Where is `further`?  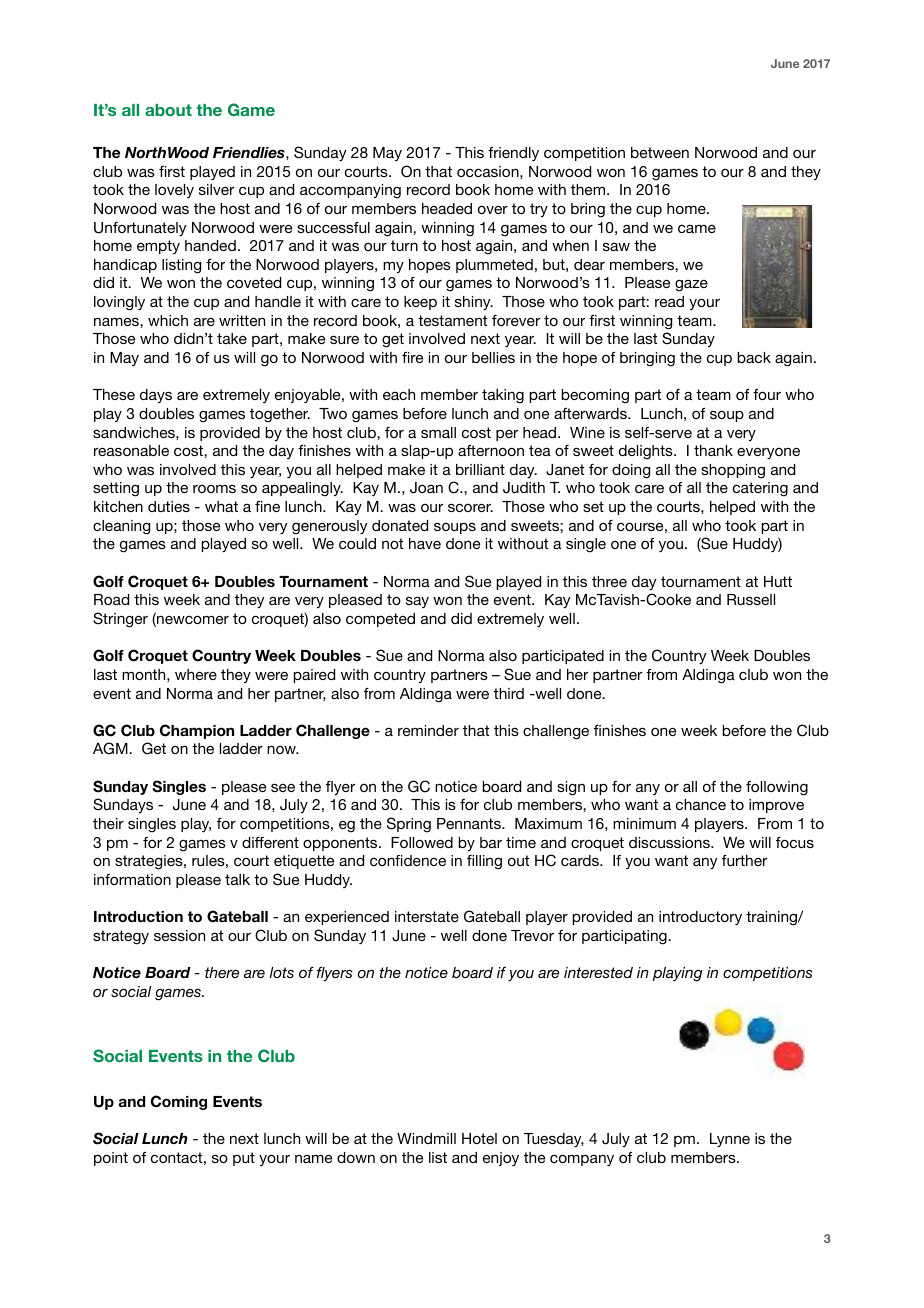
further is located at coordinates (744, 860).
